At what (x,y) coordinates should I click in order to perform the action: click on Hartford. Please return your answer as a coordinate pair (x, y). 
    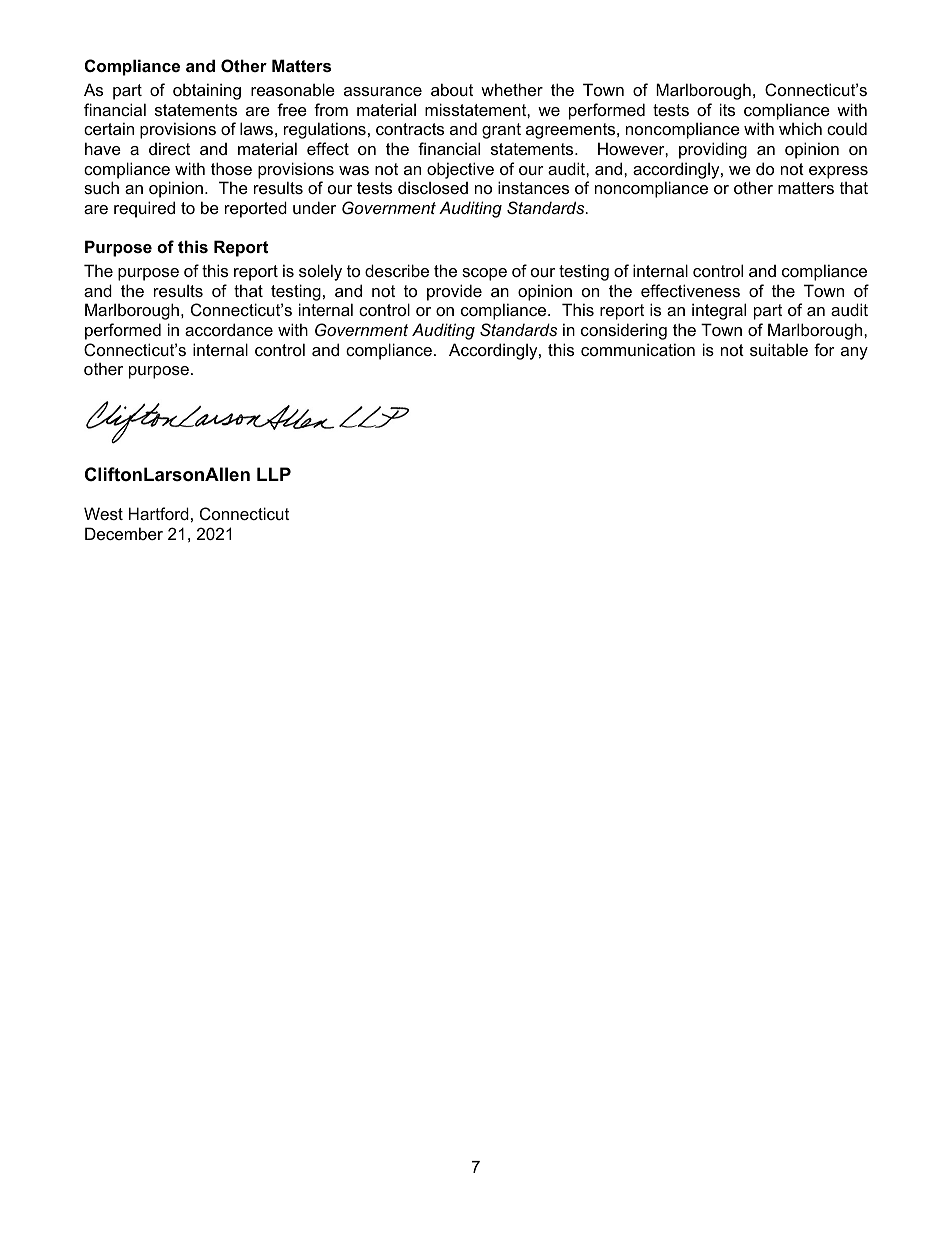
    Looking at the image, I should click on (159, 513).
